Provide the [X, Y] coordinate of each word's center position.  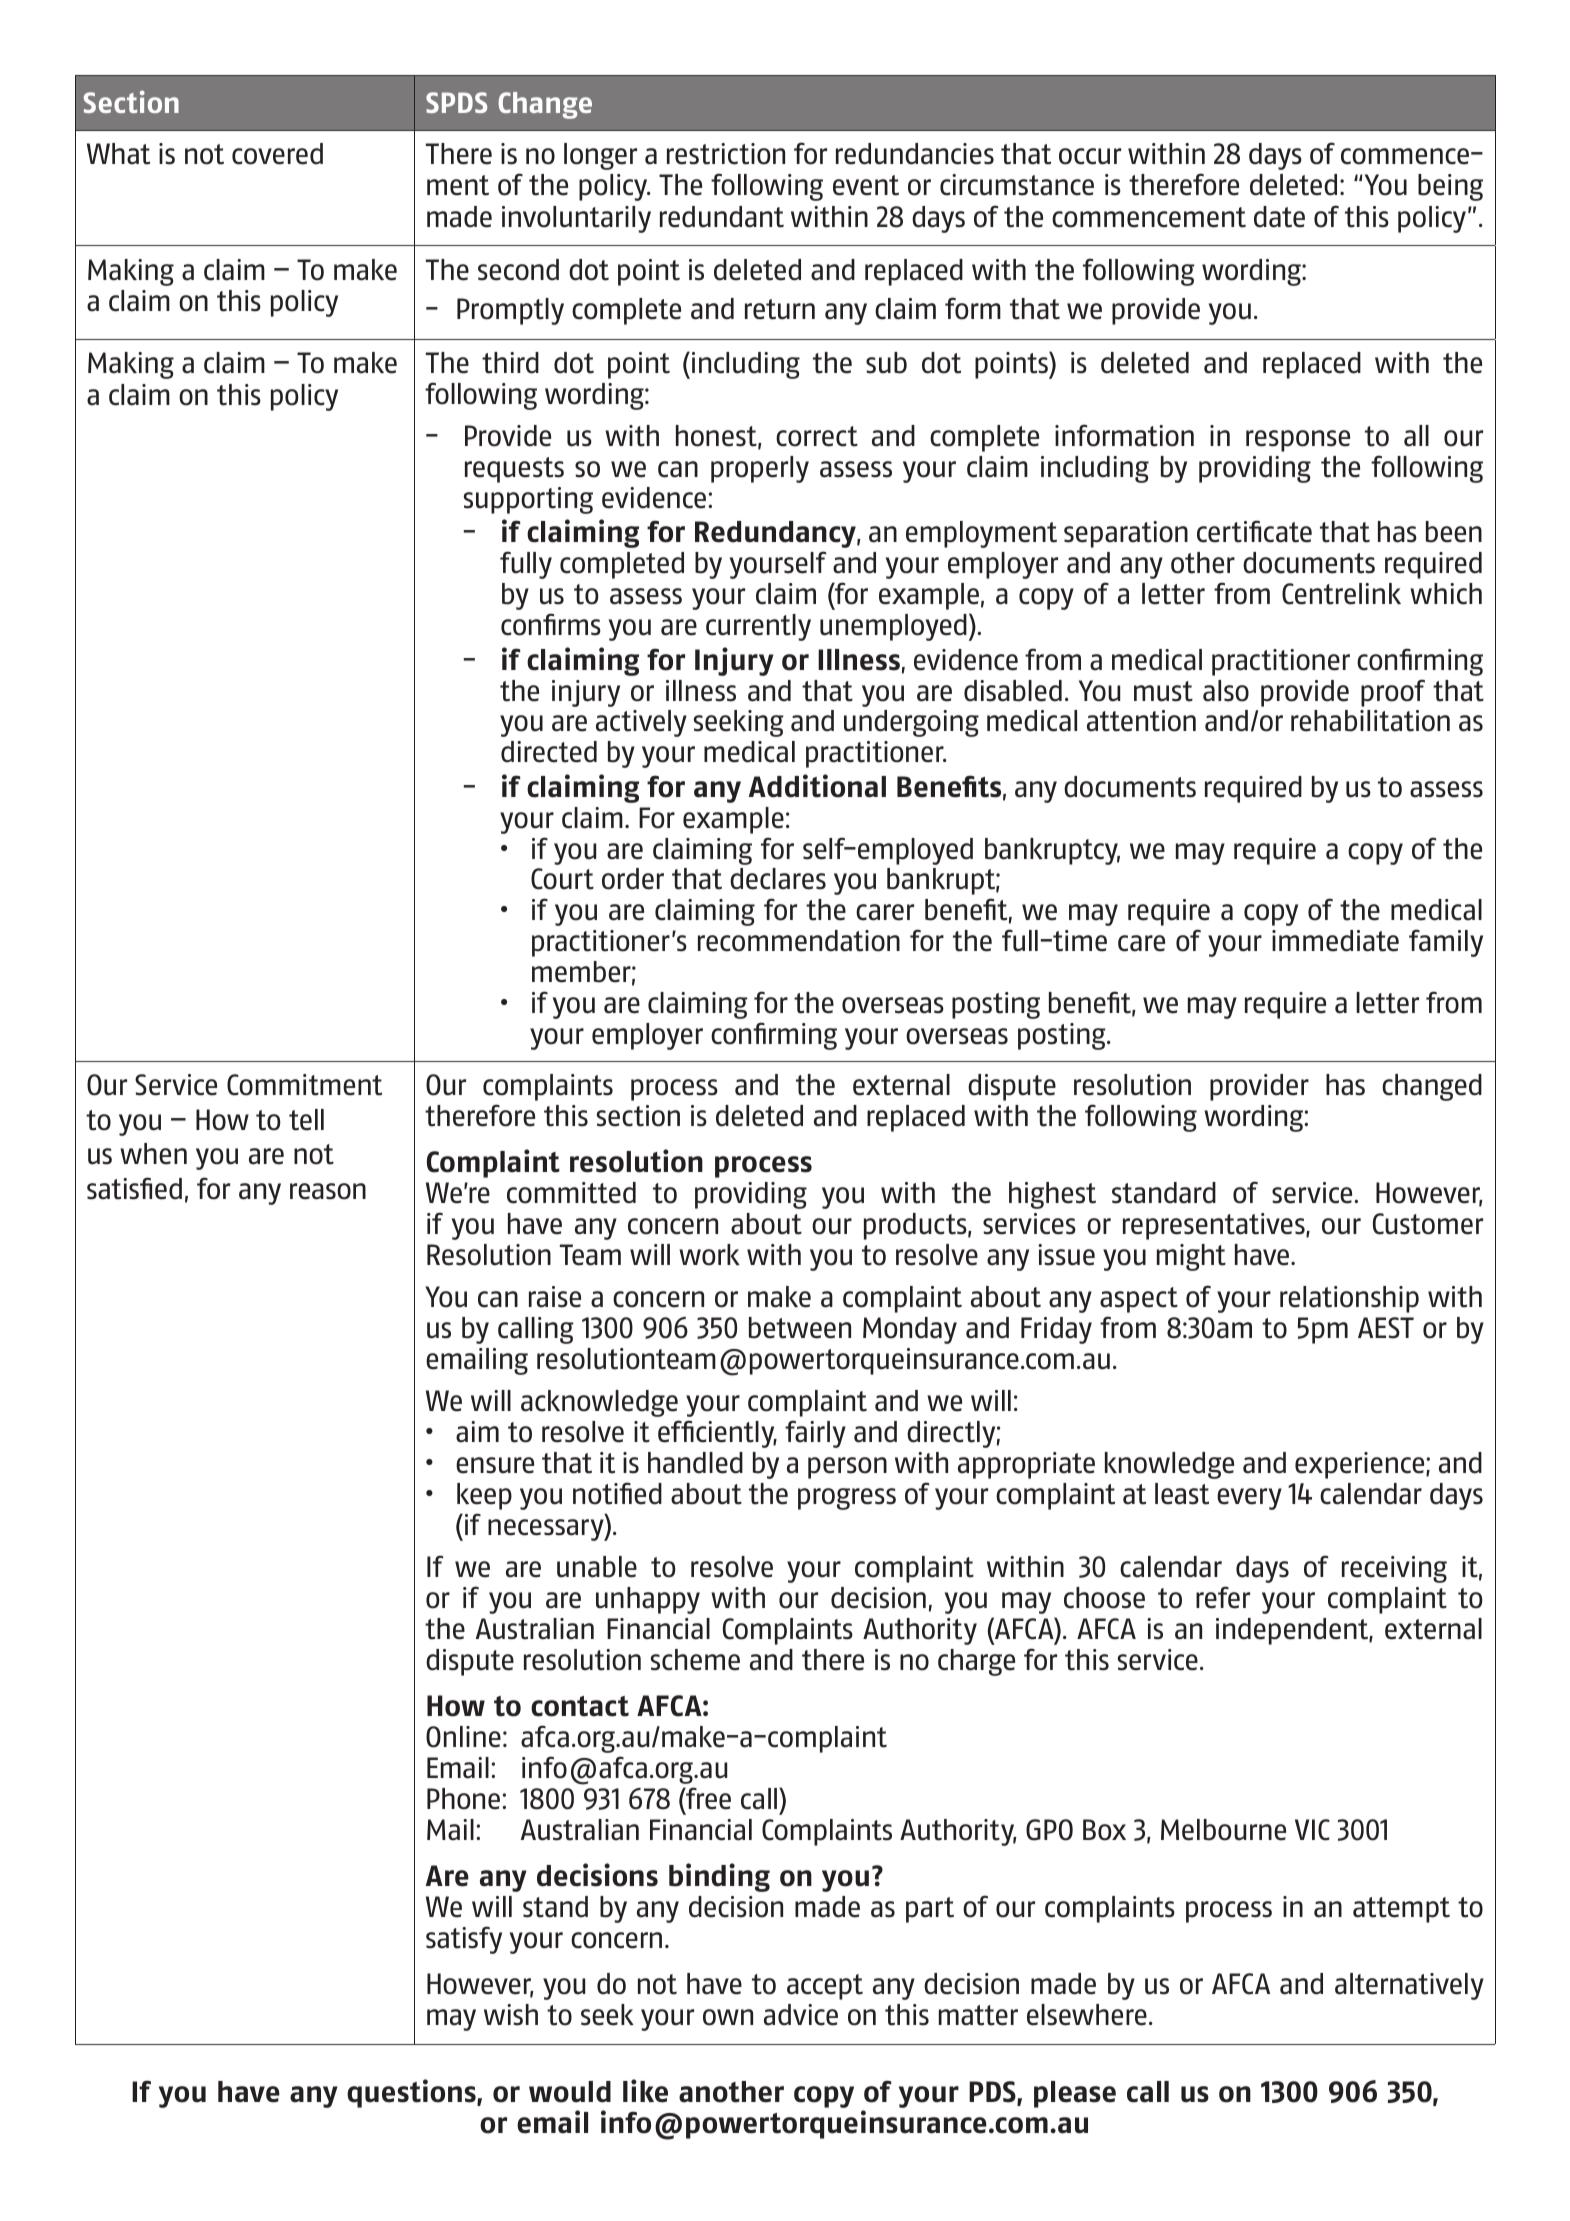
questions [412, 2093]
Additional [817, 786]
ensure [495, 1465]
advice [801, 2015]
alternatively [1409, 1986]
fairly [815, 1434]
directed [549, 752]
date [1279, 217]
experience [1361, 1465]
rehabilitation [1370, 721]
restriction [726, 154]
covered [277, 154]
